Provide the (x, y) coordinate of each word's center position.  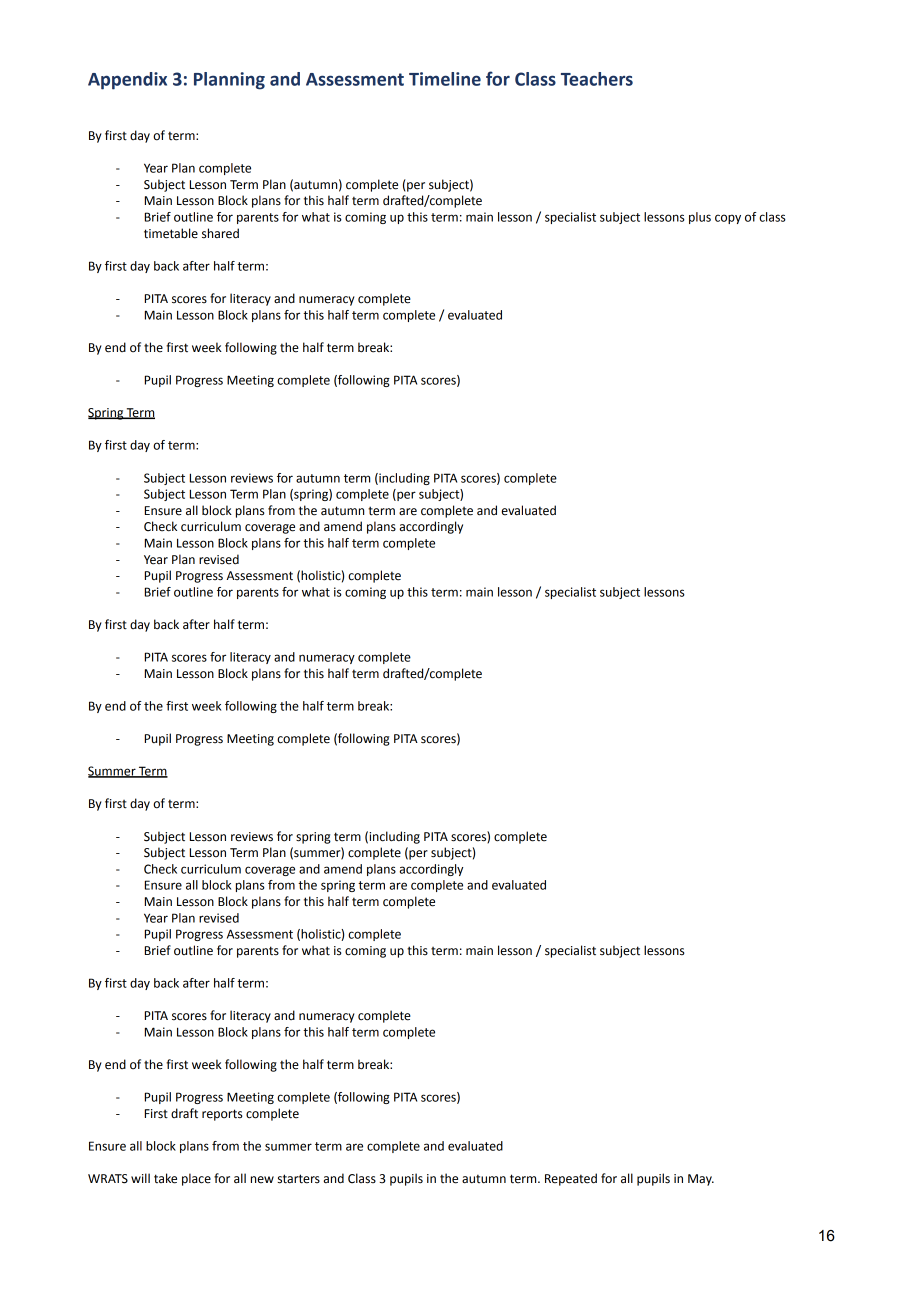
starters (299, 1179)
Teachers (597, 79)
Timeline (445, 79)
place (196, 1179)
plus (700, 218)
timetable (171, 233)
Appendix (127, 81)
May (701, 1180)
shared (220, 233)
